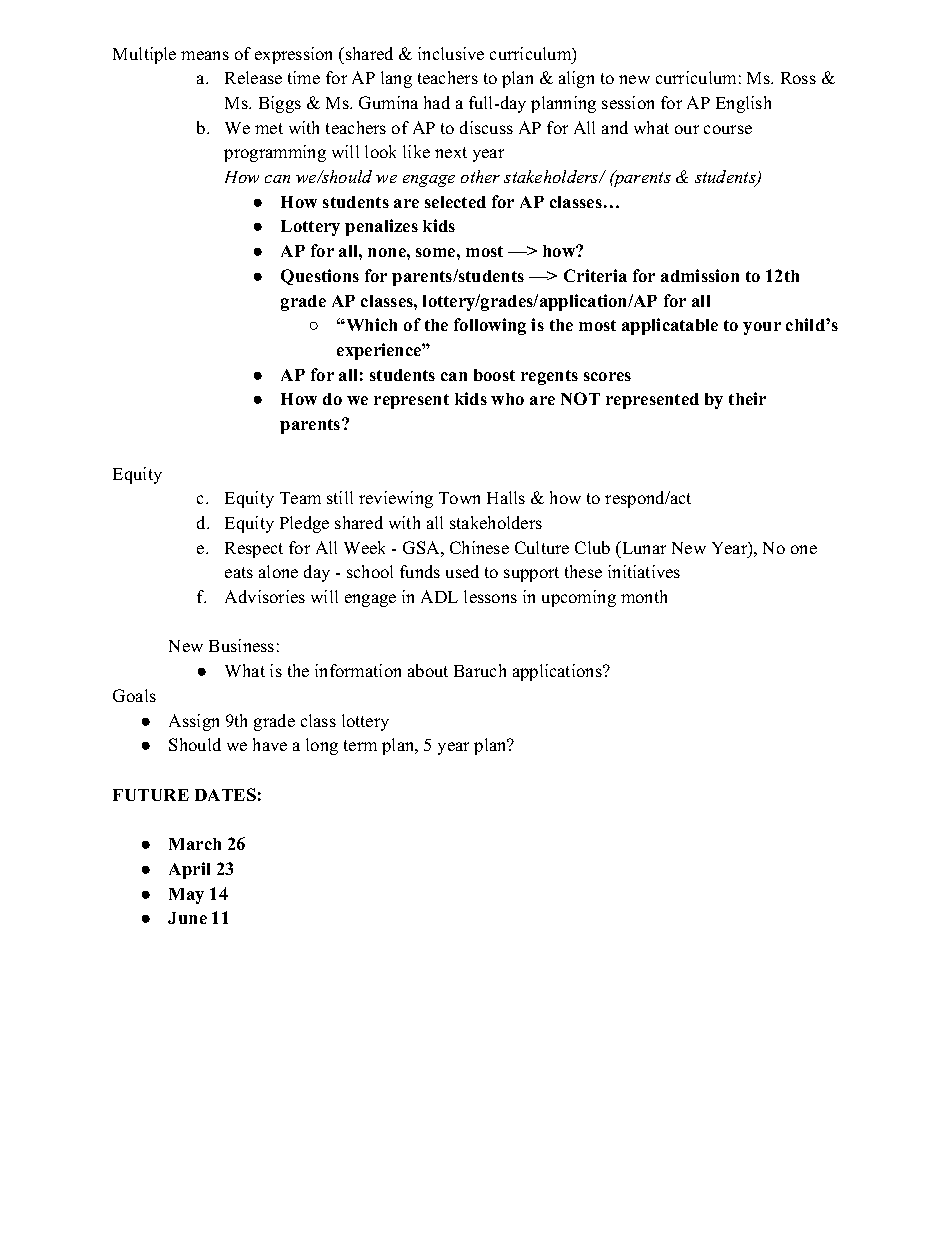 The width and height of the document is (952, 1233). What do you see at coordinates (644, 596) in the document?
I see `month` at bounding box center [644, 596].
